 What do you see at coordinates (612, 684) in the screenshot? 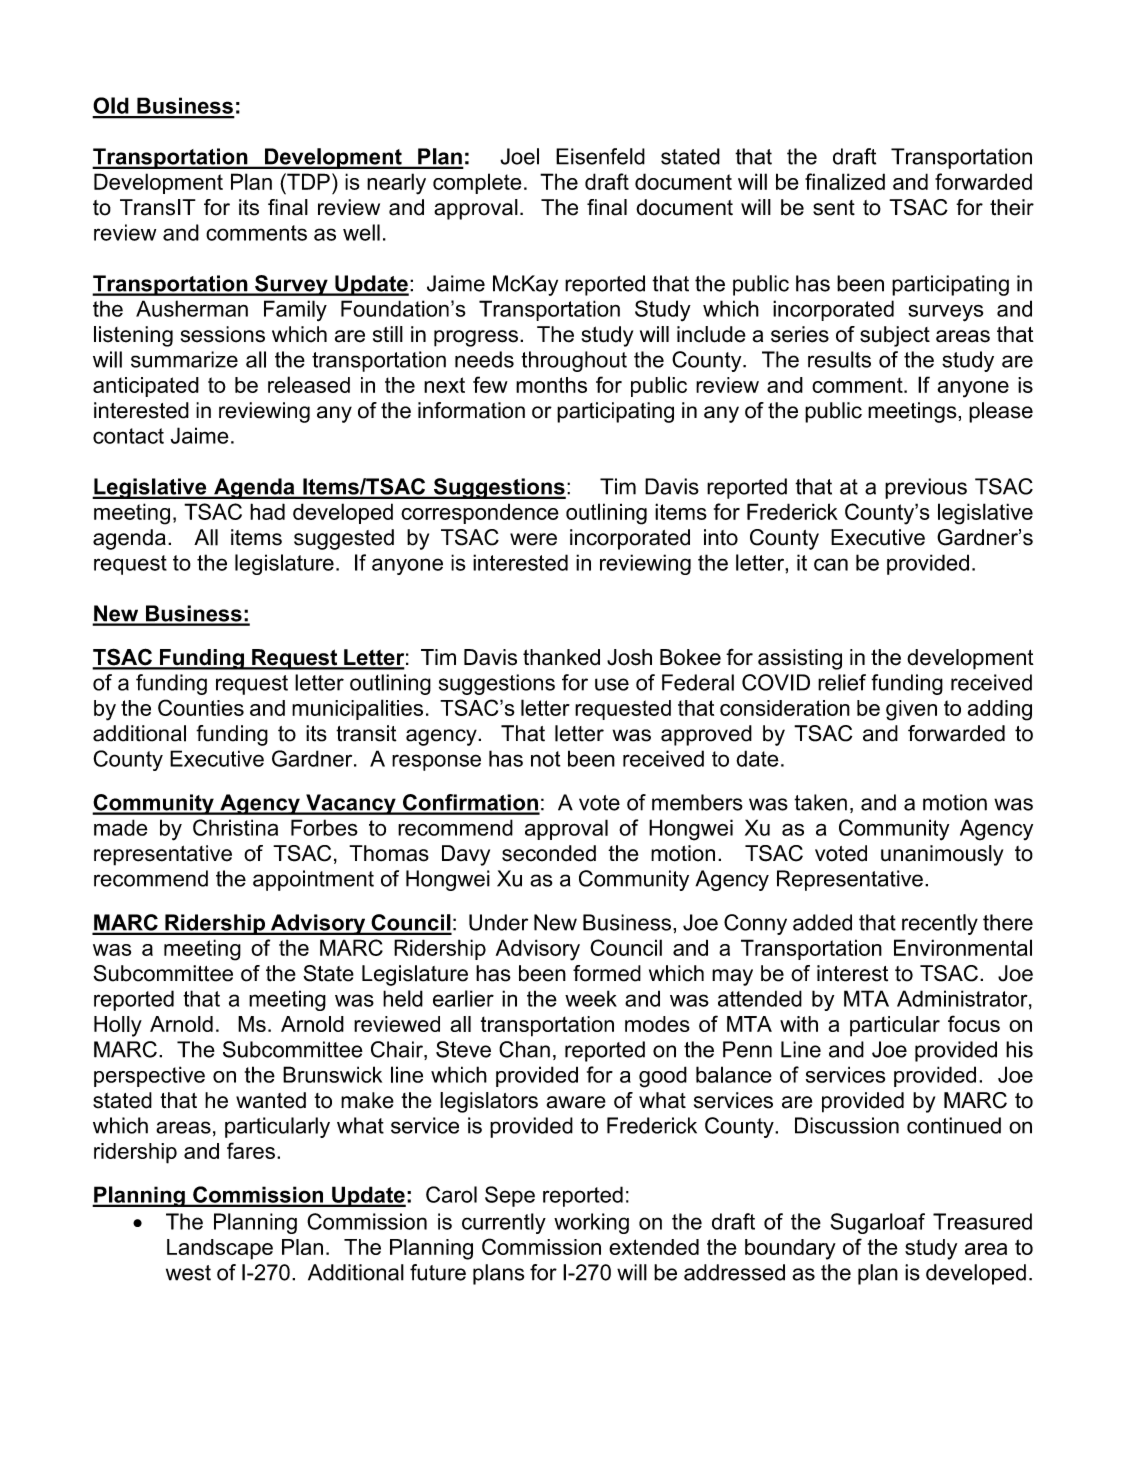
I see `use` at bounding box center [612, 684].
